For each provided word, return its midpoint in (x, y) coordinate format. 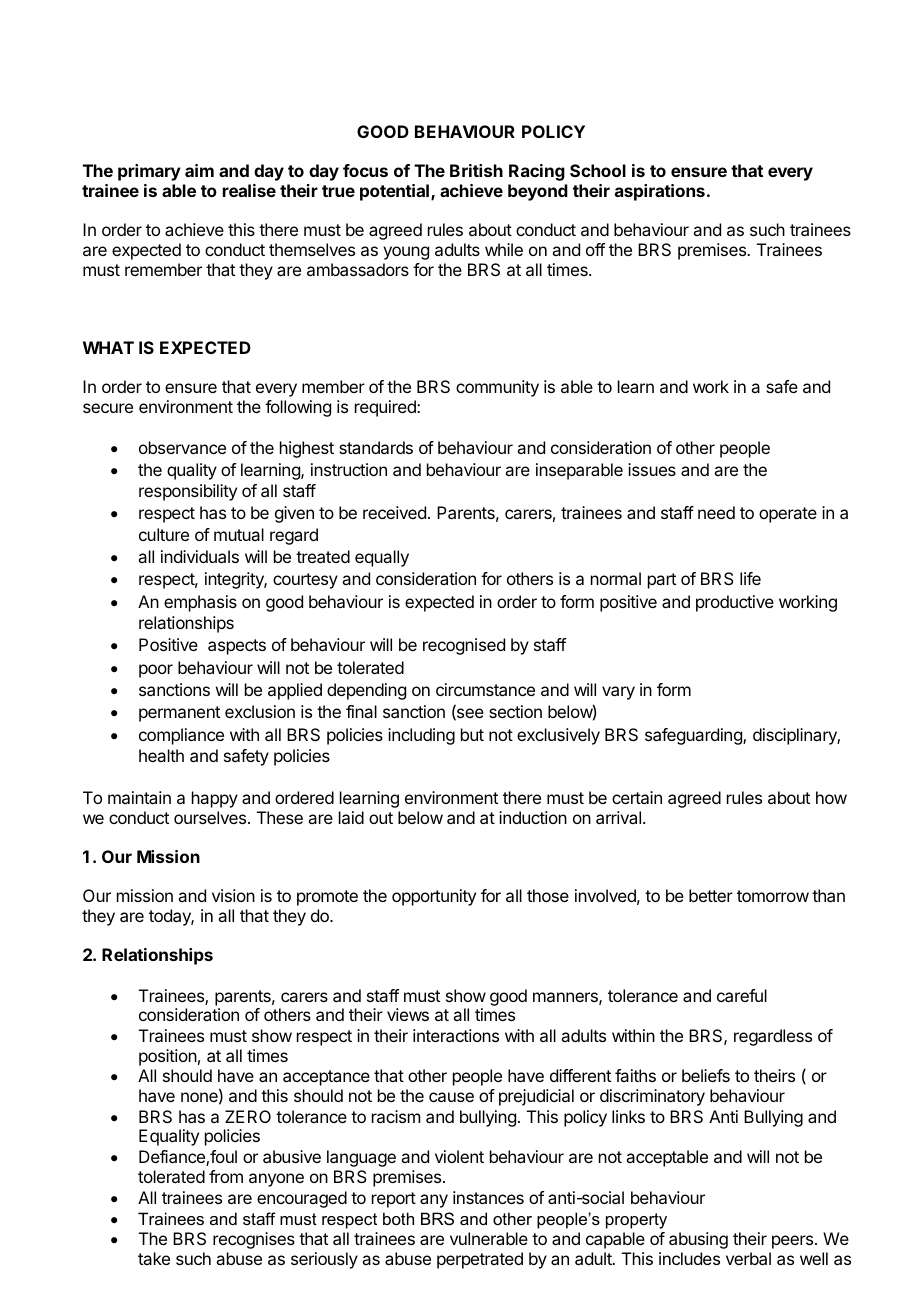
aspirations (660, 192)
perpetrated (480, 1260)
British (476, 170)
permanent (179, 714)
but (472, 734)
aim (199, 170)
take (154, 1258)
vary (618, 693)
